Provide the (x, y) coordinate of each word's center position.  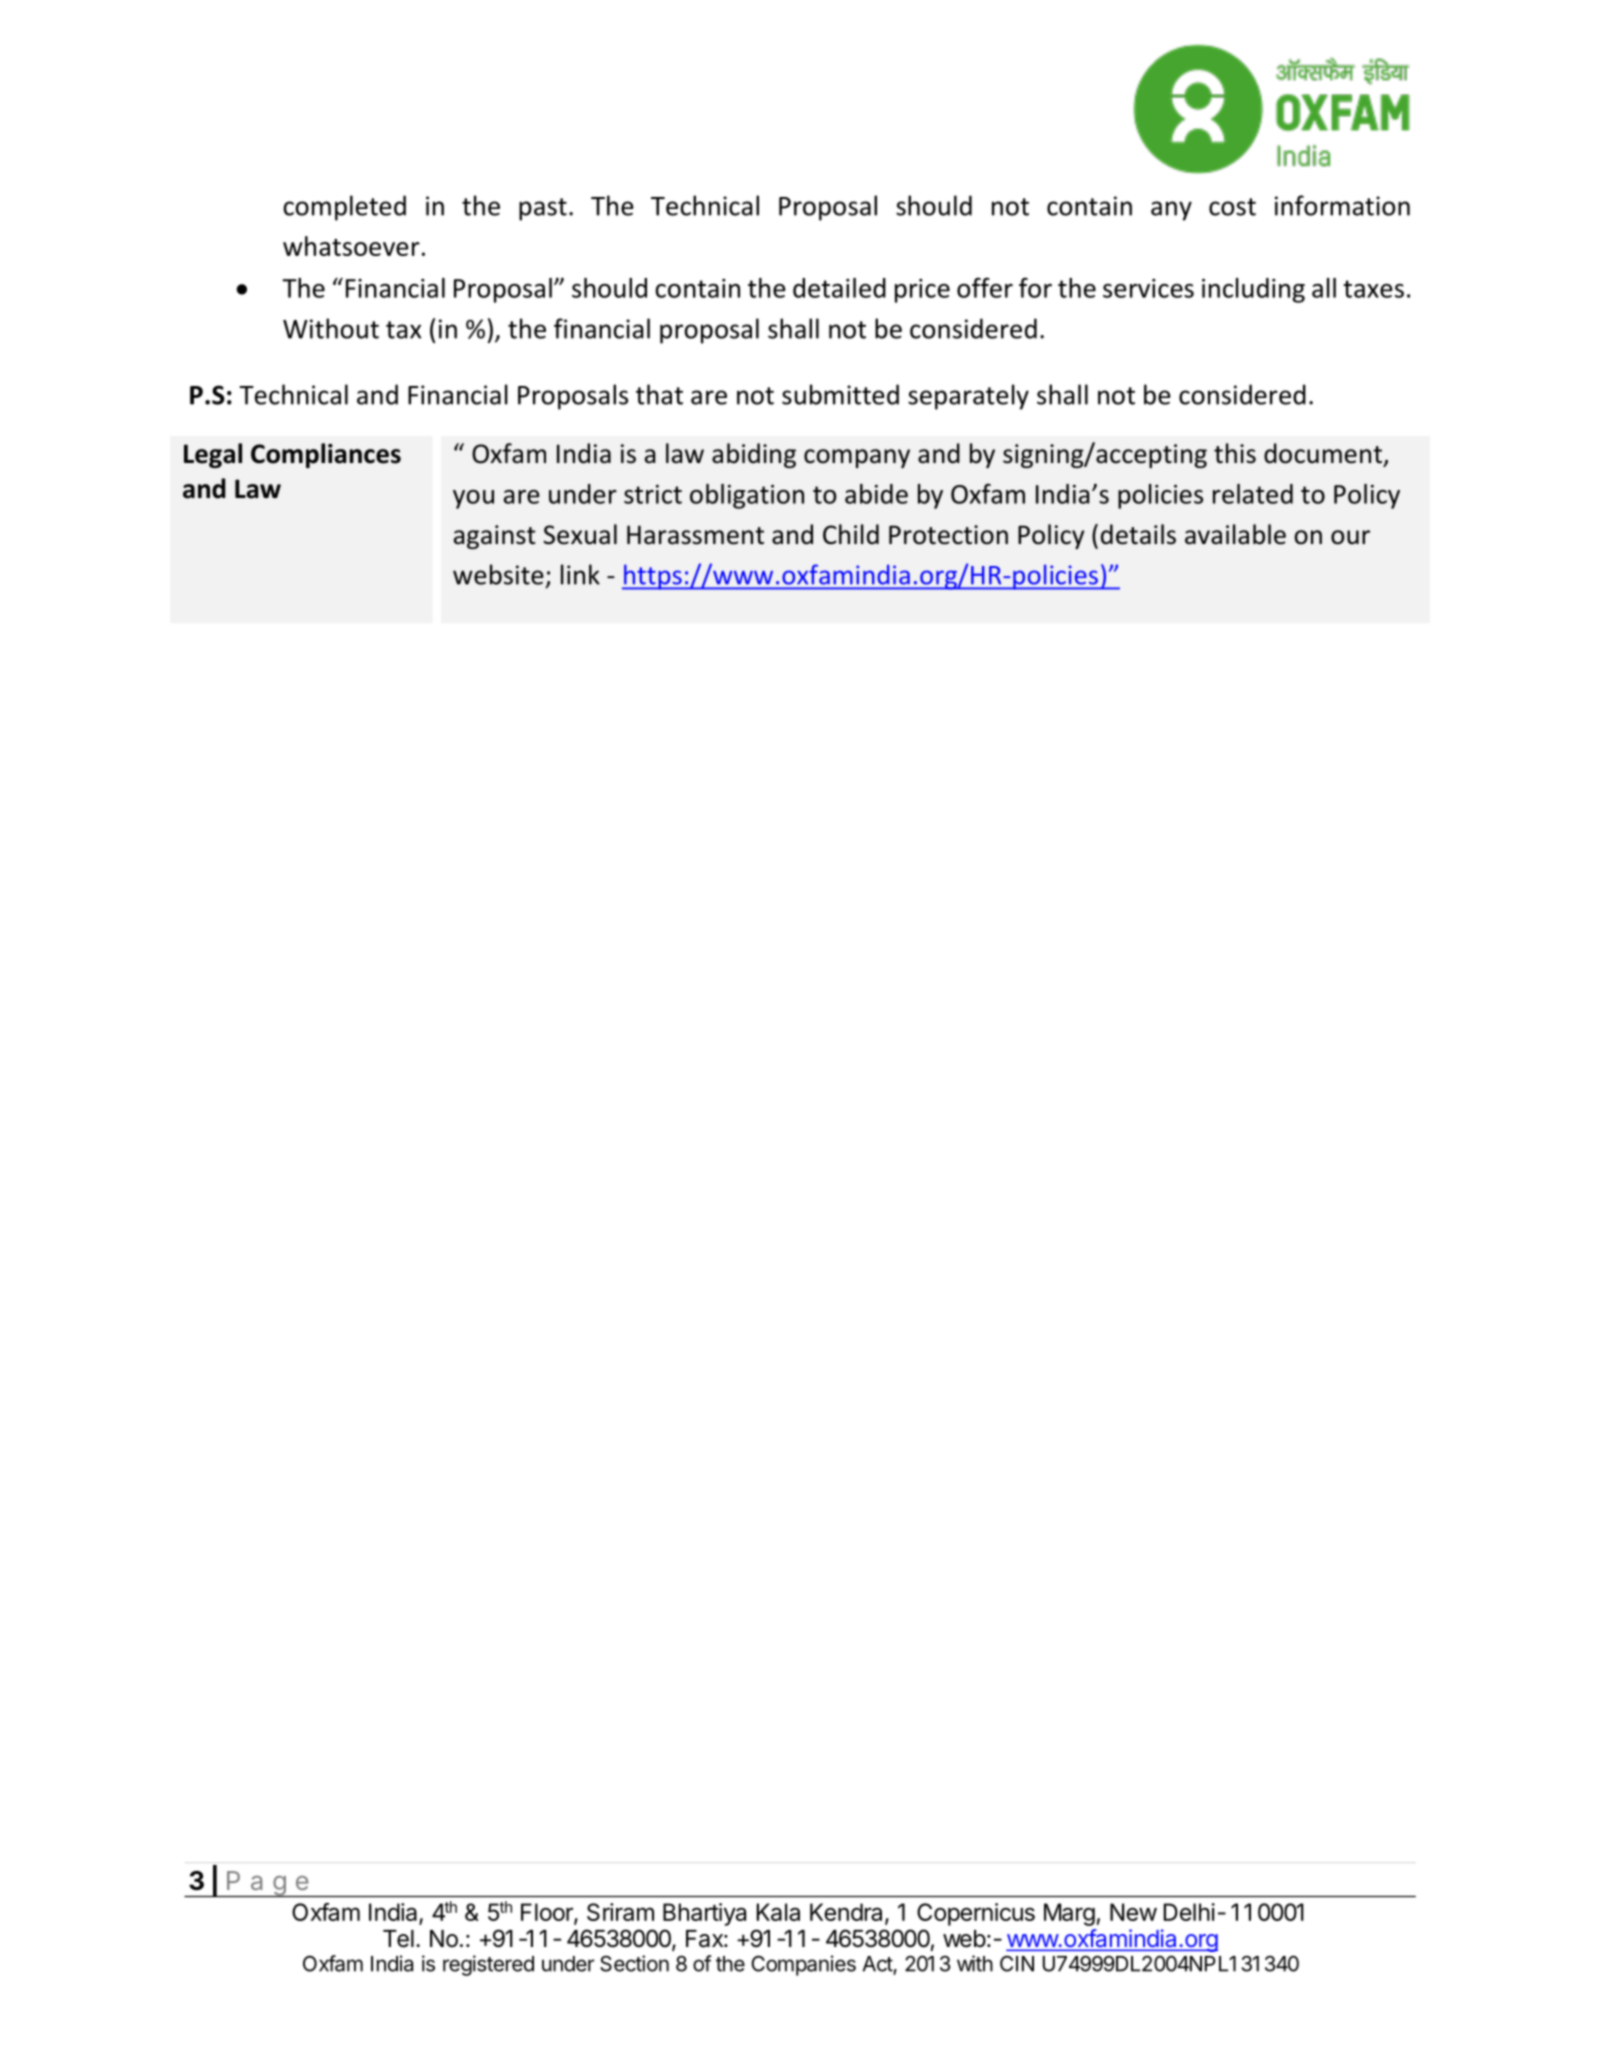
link (580, 574)
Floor (548, 1913)
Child (851, 534)
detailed (839, 288)
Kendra (848, 1913)
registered (488, 1965)
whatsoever (351, 246)
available (1235, 534)
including (1253, 290)
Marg (1069, 1914)
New (1133, 1912)
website (498, 574)
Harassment (695, 535)
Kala (778, 1912)
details (1138, 534)
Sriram (620, 1912)
